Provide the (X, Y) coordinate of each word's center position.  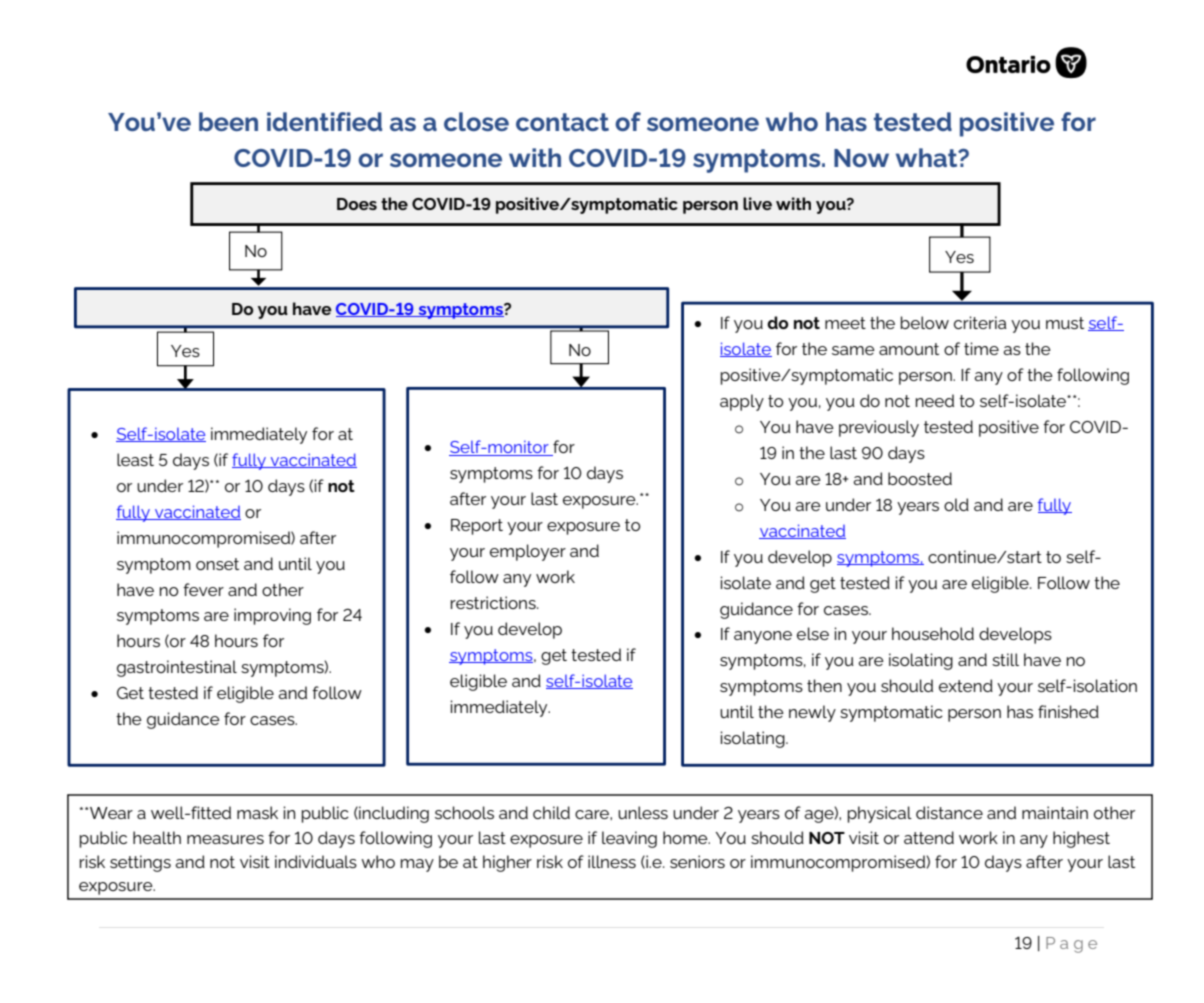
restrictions (494, 602)
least (135, 459)
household (933, 633)
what (928, 157)
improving (272, 616)
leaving (629, 839)
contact (562, 122)
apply (742, 402)
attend (929, 837)
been (228, 121)
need (935, 400)
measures (225, 839)
